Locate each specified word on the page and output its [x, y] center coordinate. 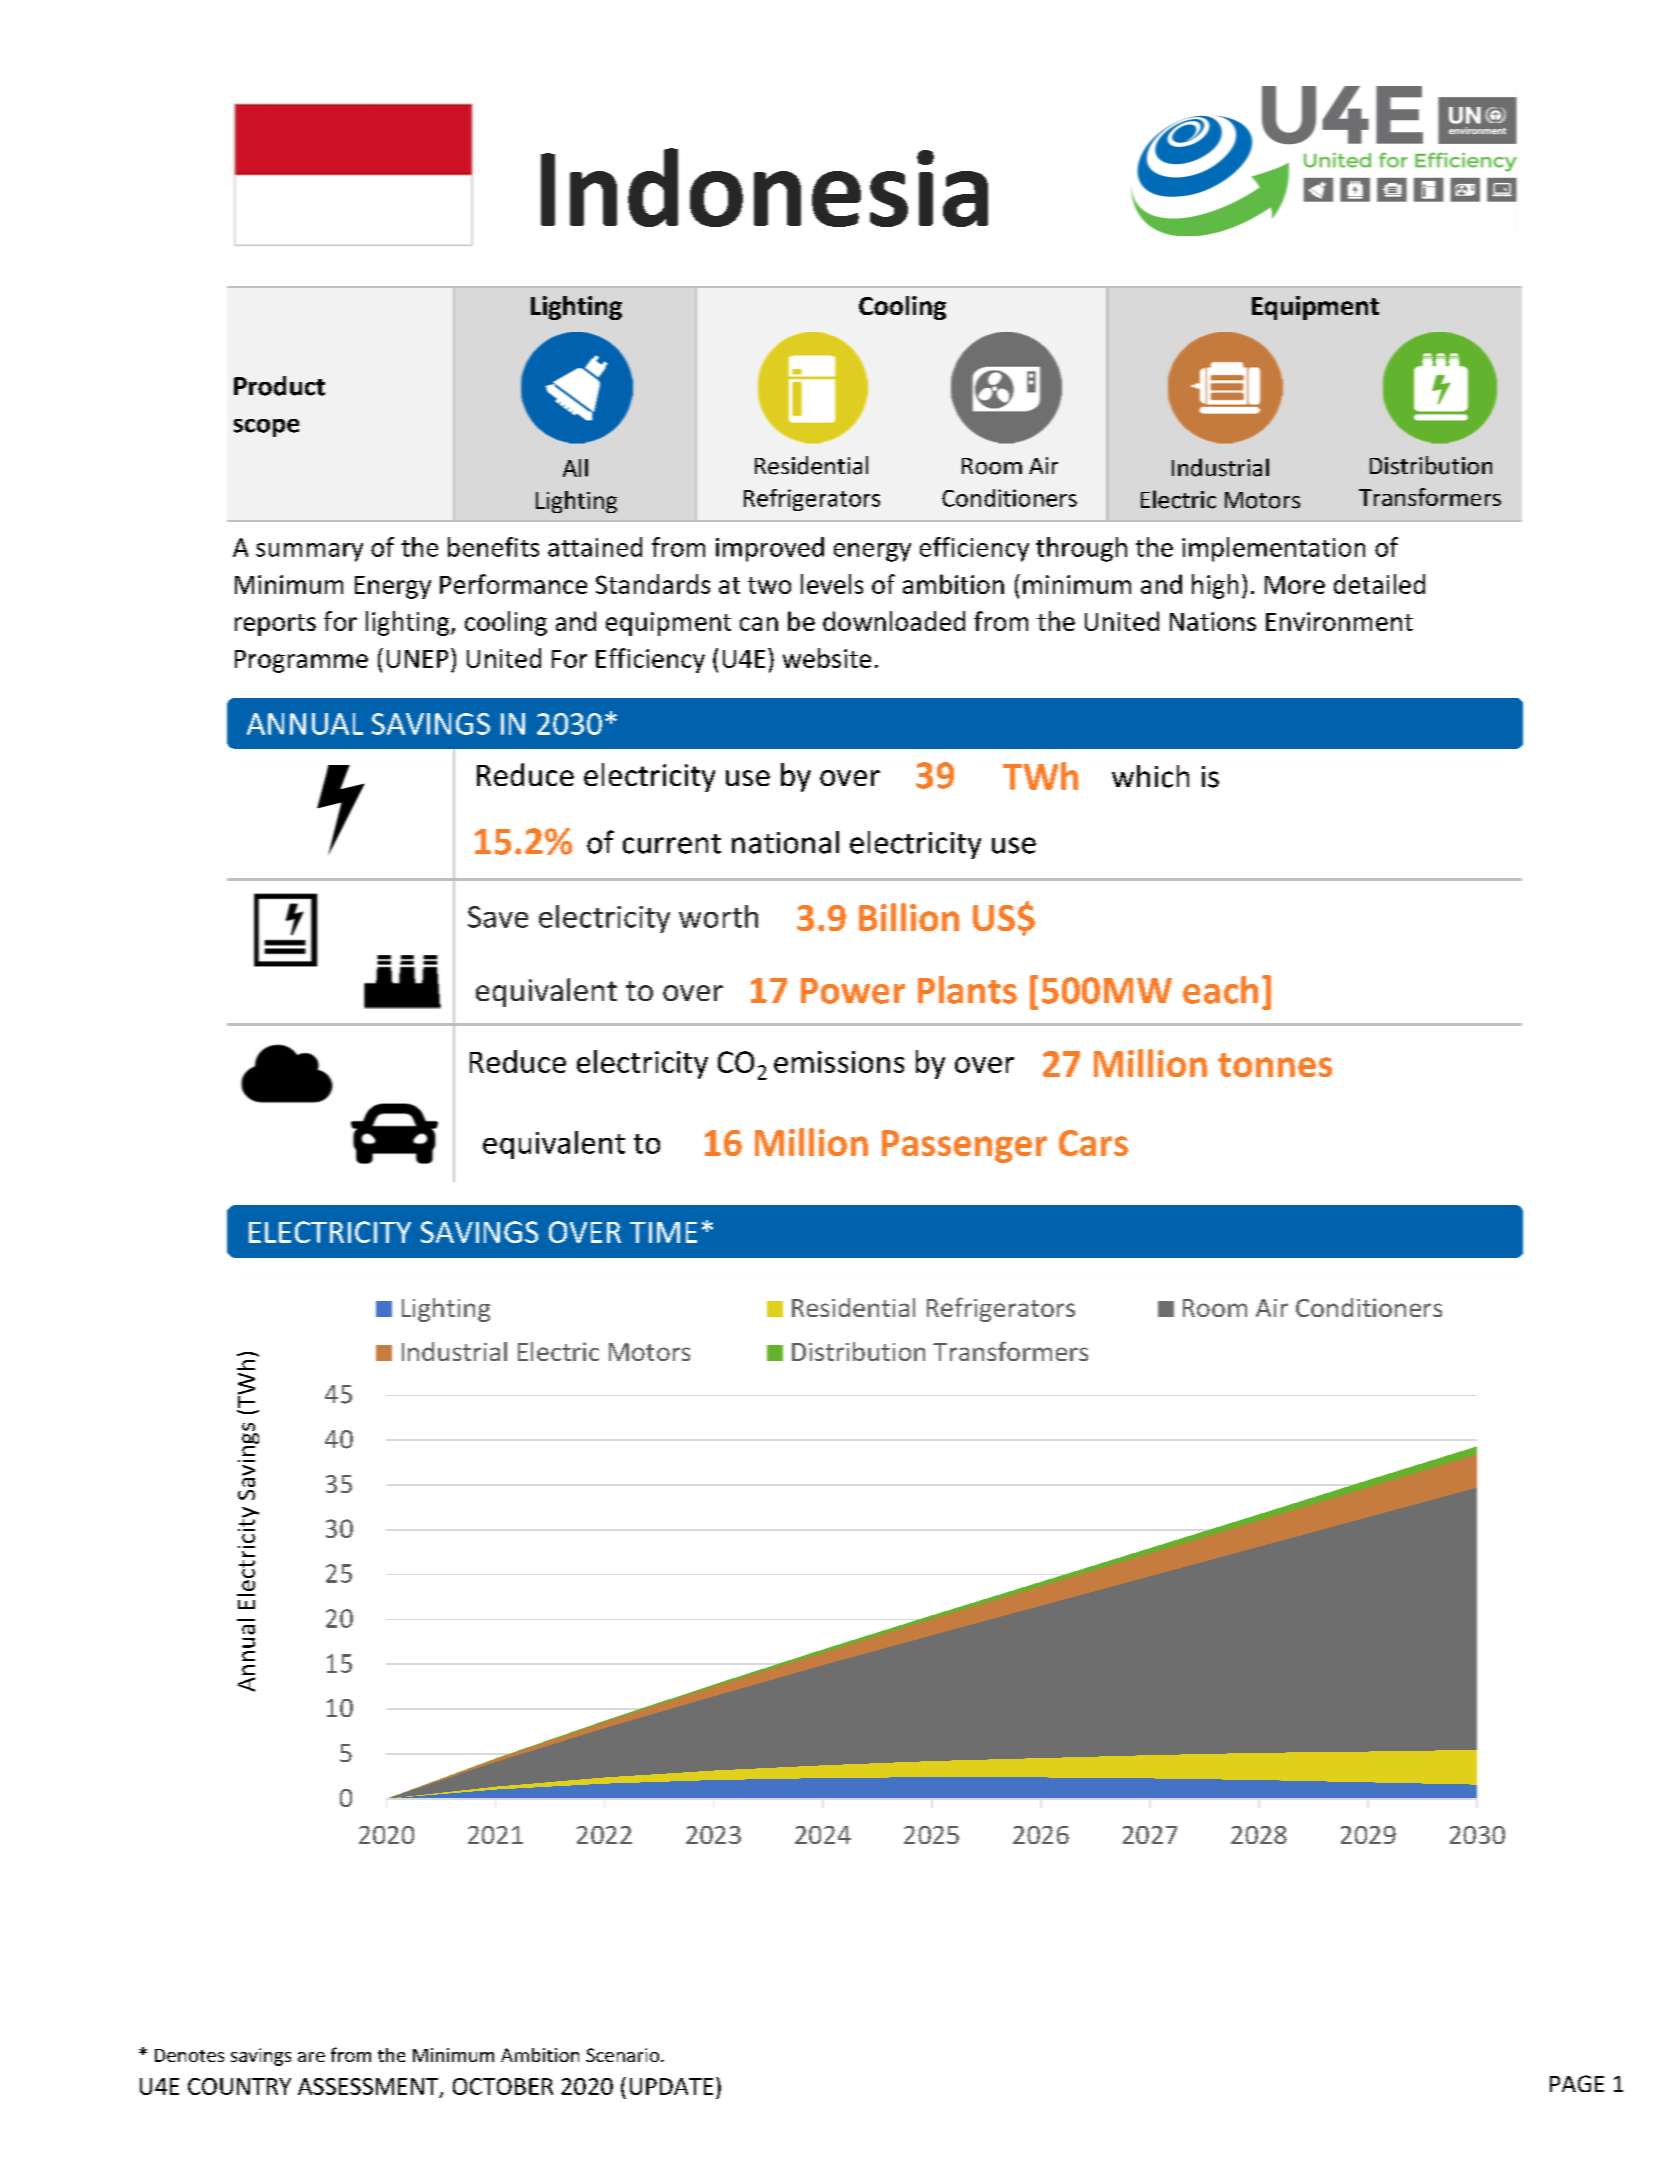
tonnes [1275, 1065]
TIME [663, 1232]
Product [279, 386]
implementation [1273, 549]
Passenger [964, 1146]
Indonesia [764, 187]
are [311, 2057]
